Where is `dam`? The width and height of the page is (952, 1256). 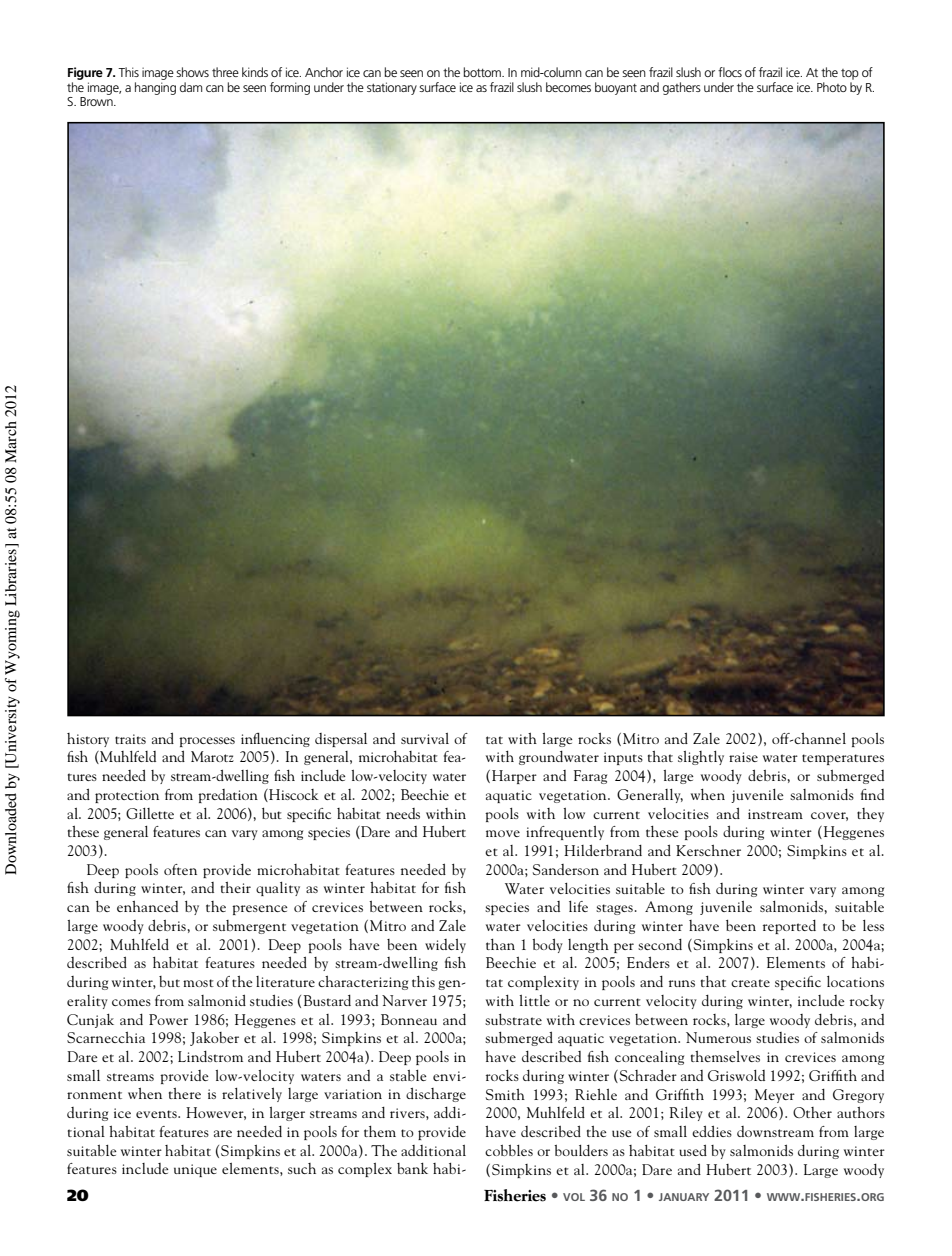 dam is located at coordinates (191, 87).
